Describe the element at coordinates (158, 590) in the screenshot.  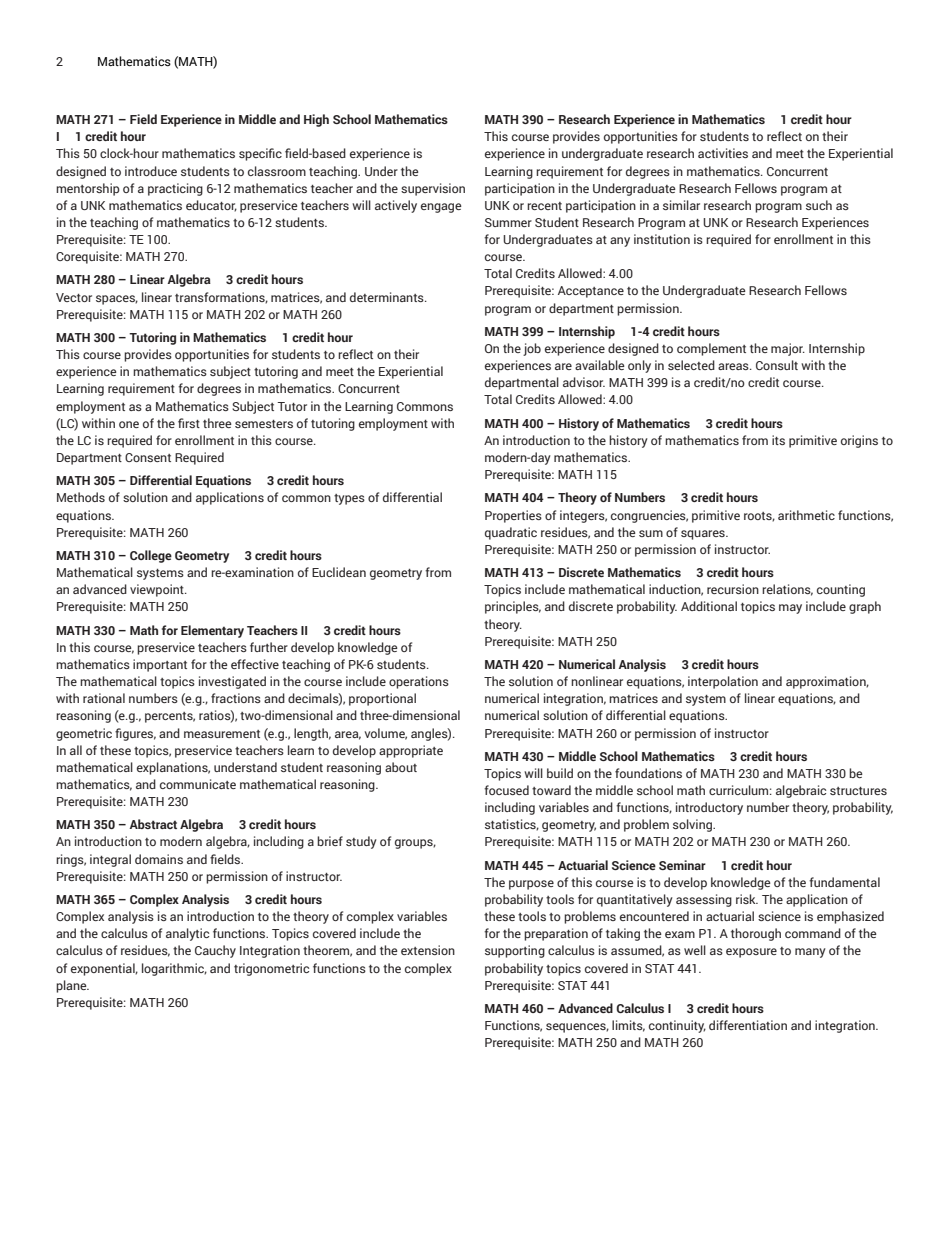
I see `viewpoint` at that location.
